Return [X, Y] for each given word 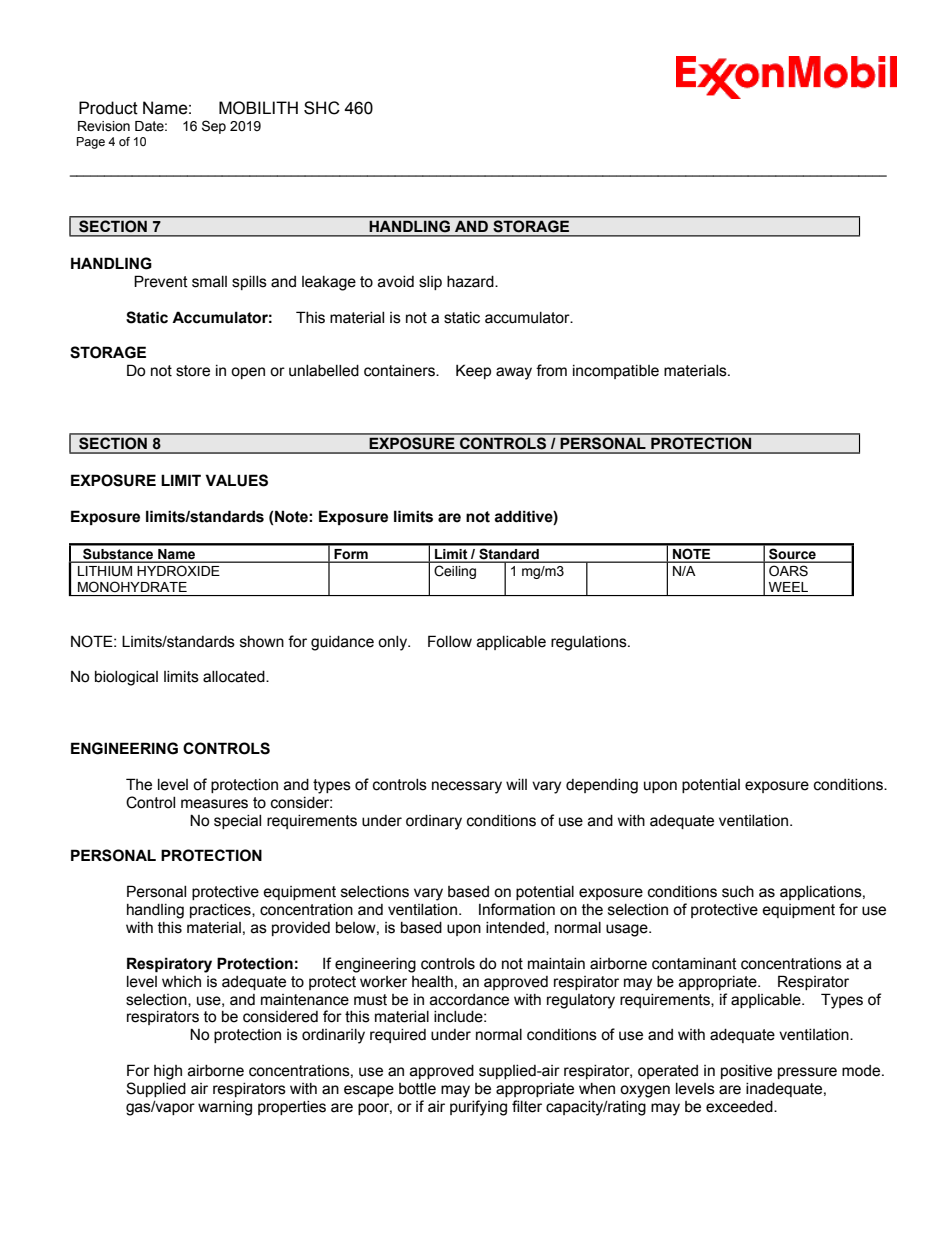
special [237, 822]
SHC [322, 108]
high [168, 1072]
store [193, 371]
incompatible [616, 372]
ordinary [434, 822]
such [738, 892]
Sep [214, 127]
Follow [450, 641]
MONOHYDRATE [132, 586]
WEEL [788, 587]
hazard [471, 282]
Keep [473, 371]
